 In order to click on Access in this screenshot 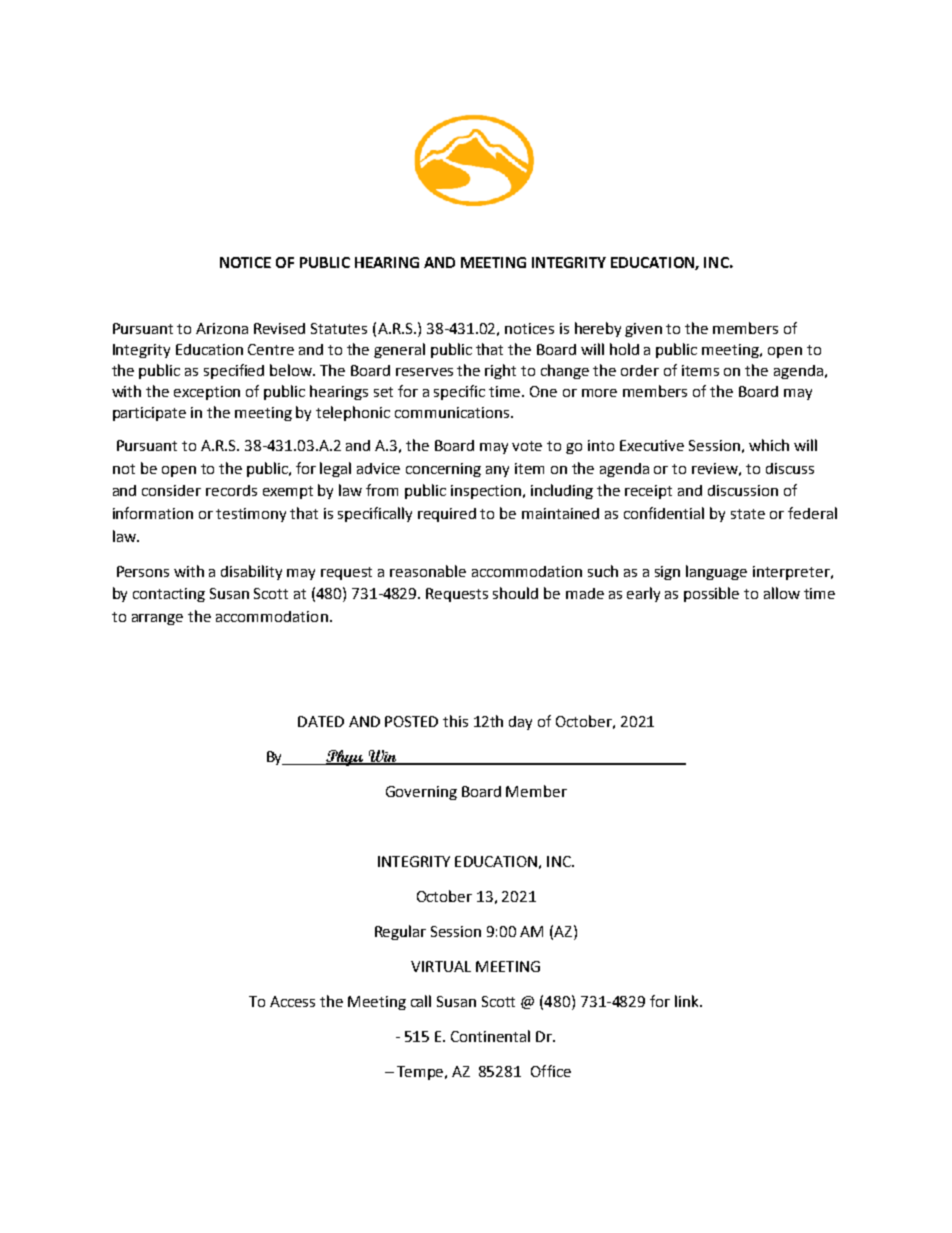, I will do `click(292, 1001)`.
